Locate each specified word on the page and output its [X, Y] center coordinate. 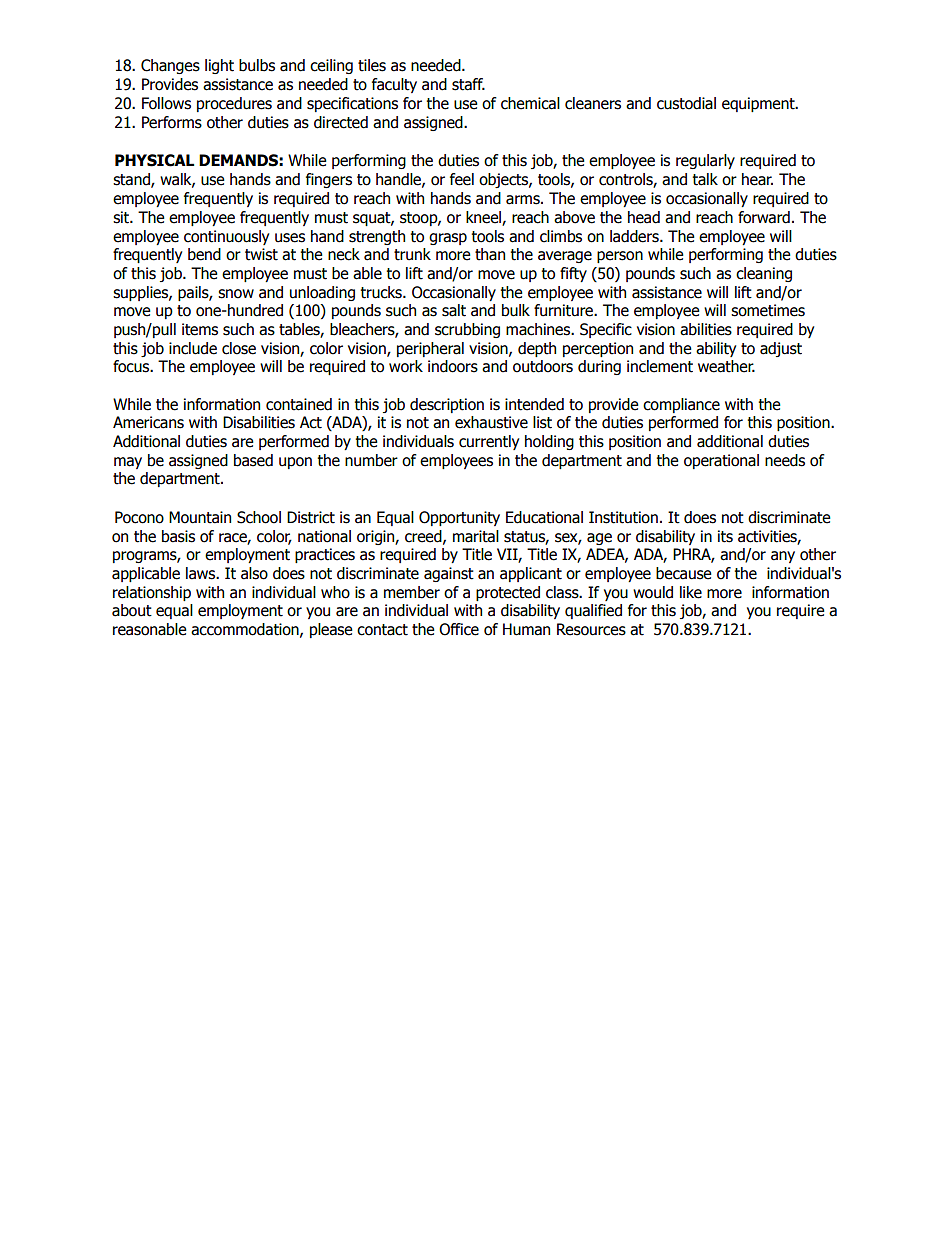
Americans [148, 422]
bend [204, 254]
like [691, 592]
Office [459, 629]
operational [721, 461]
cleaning [764, 274]
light [219, 66]
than [490, 254]
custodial [686, 103]
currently [489, 442]
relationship [152, 593]
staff [468, 84]
